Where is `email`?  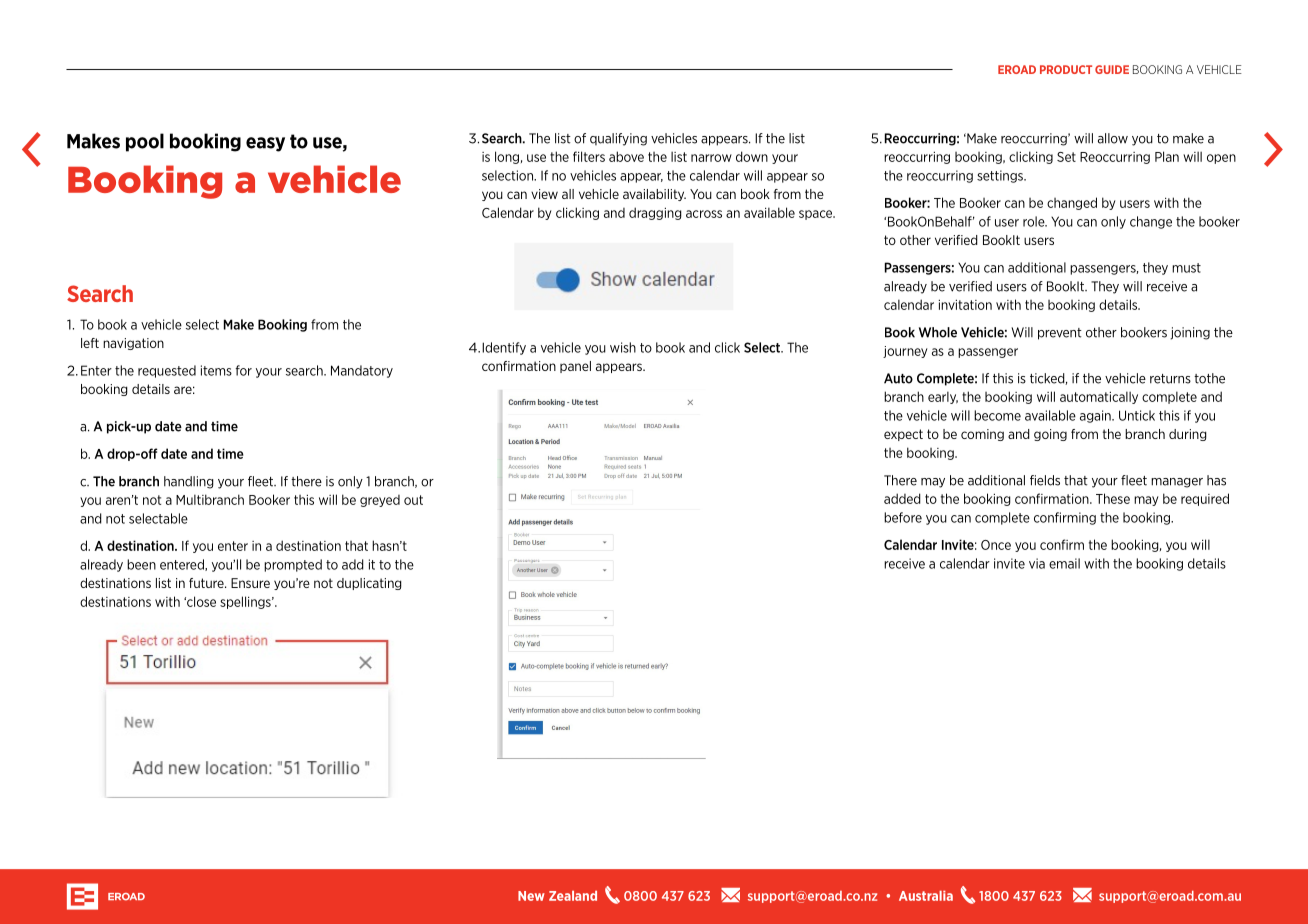 email is located at coordinates (1064, 563).
